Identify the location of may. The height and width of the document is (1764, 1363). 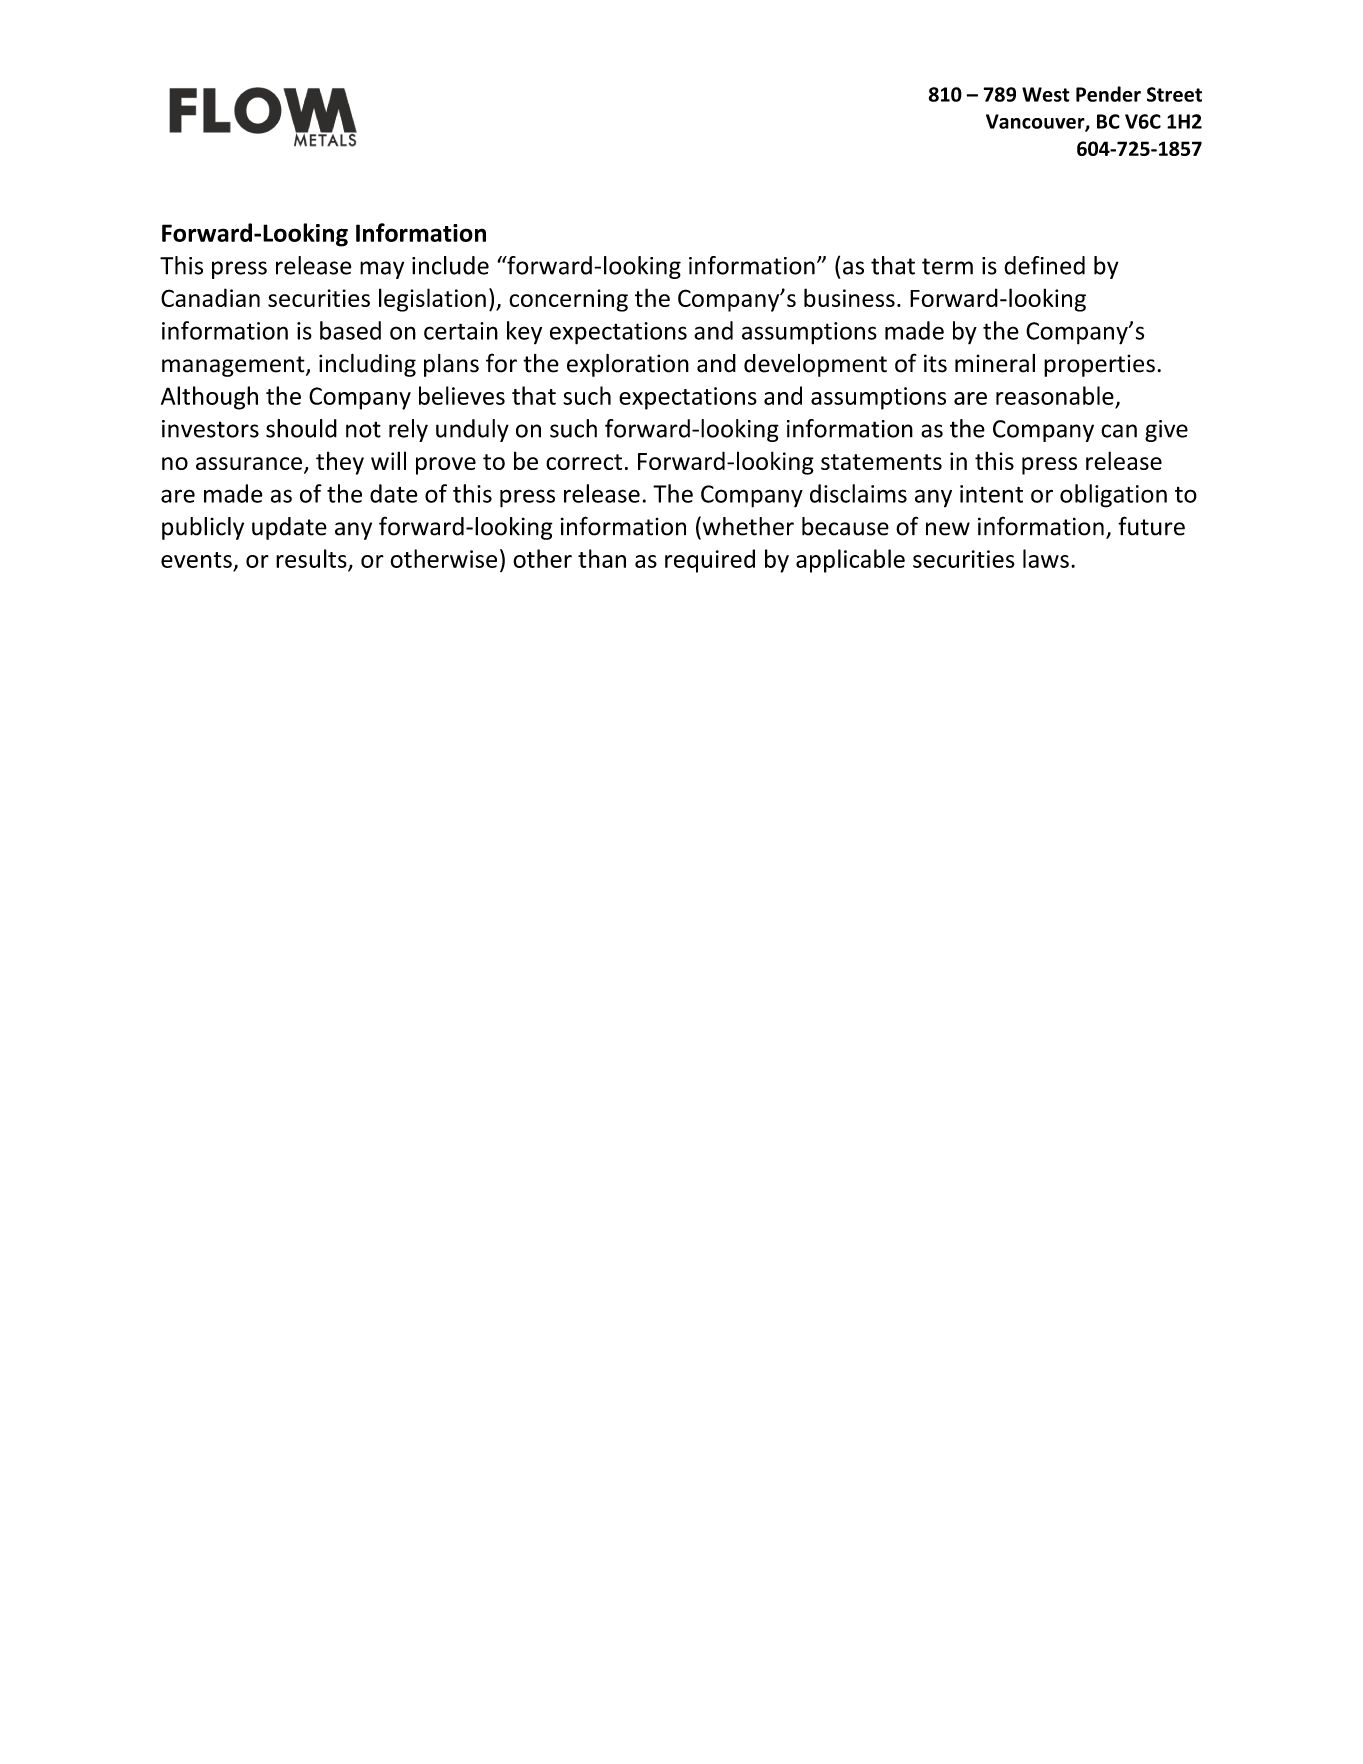
(382, 270).
